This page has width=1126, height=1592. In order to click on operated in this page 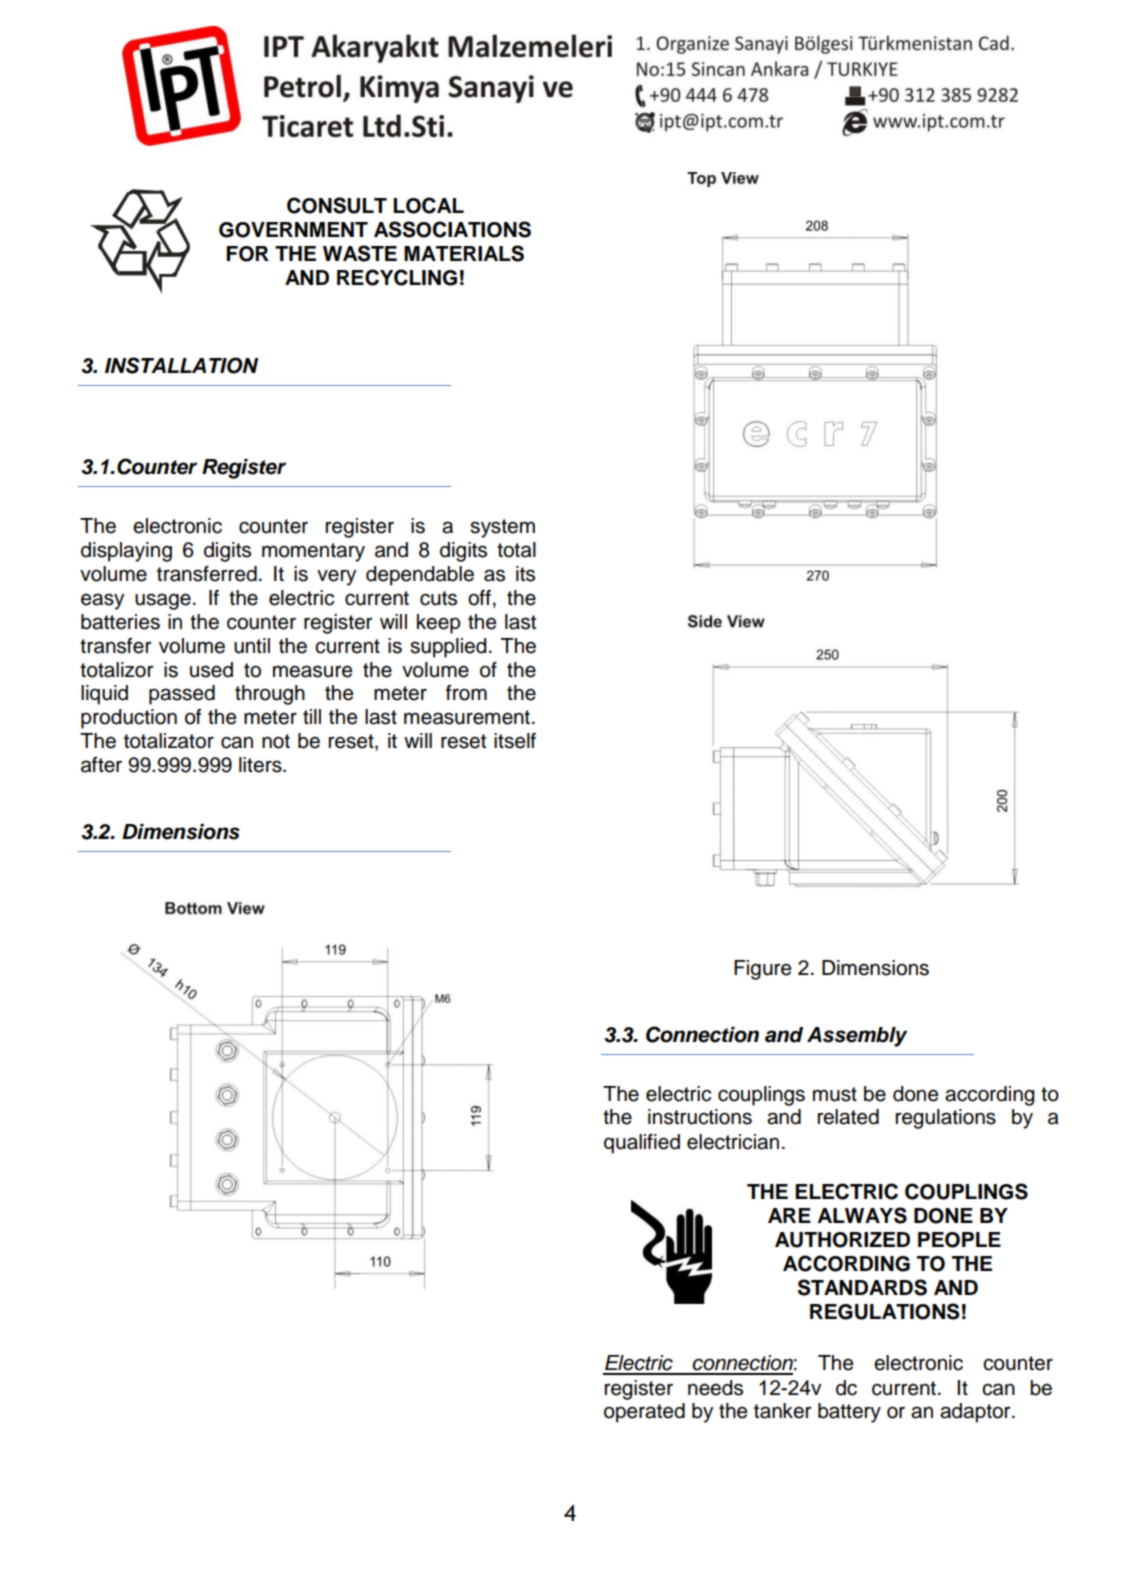, I will do `click(644, 1413)`.
